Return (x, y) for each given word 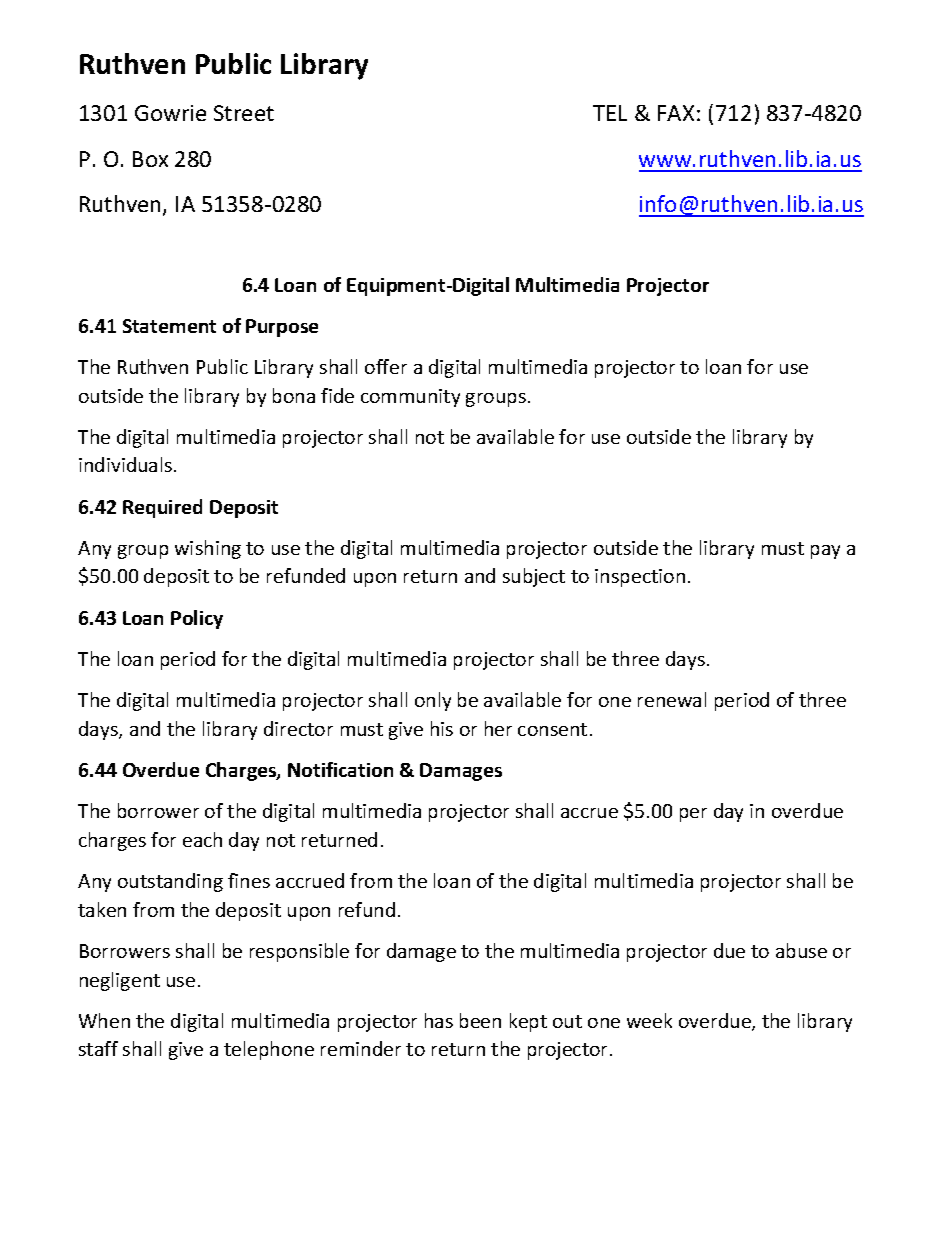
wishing (208, 549)
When (104, 1020)
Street (244, 113)
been (480, 1020)
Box (150, 159)
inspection (640, 578)
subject (534, 577)
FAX (676, 113)
